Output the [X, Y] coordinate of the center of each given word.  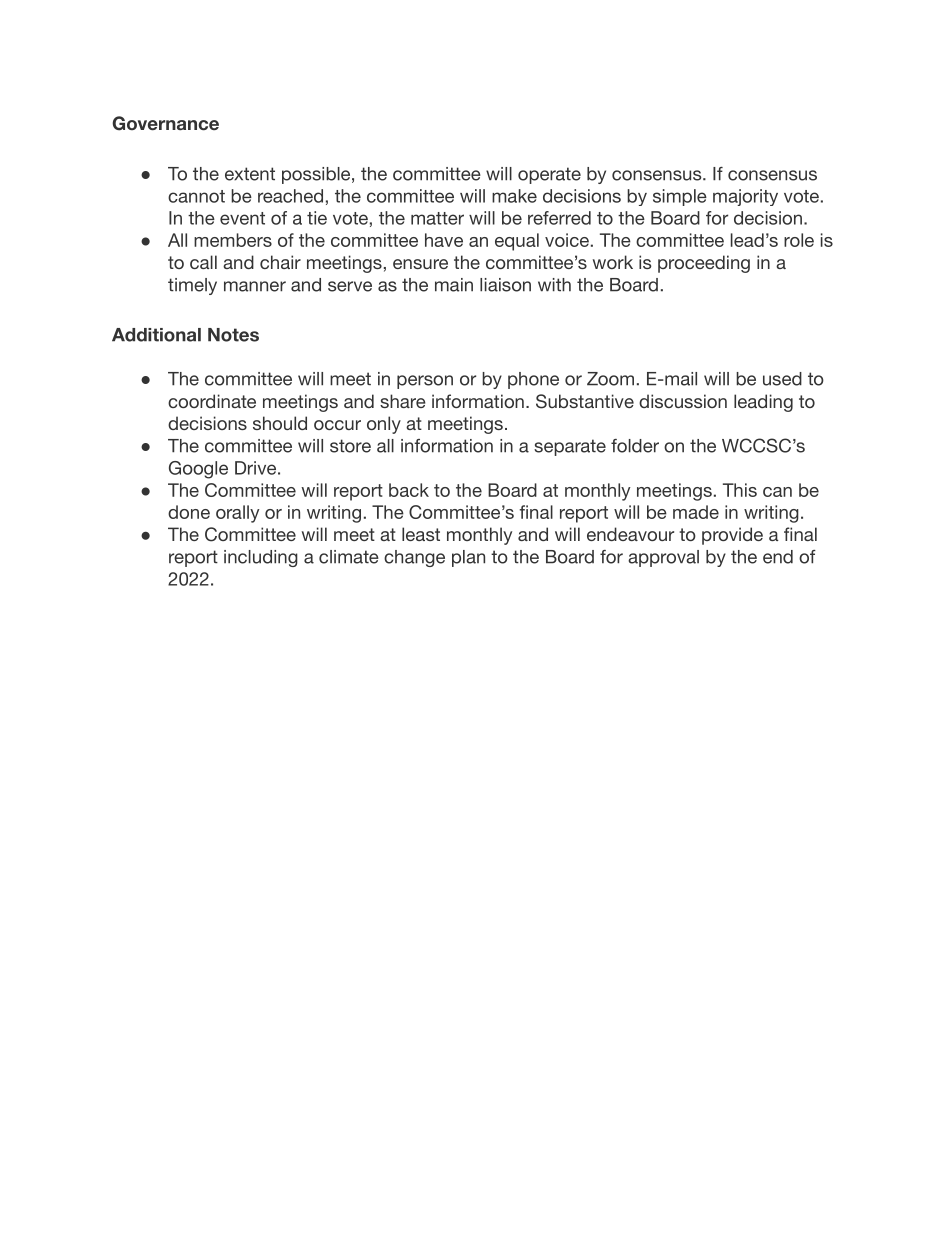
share [403, 401]
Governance [165, 123]
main [454, 285]
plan [468, 558]
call [203, 262]
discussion [683, 401]
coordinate [212, 401]
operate [549, 175]
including [261, 558]
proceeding [704, 264]
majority [745, 197]
